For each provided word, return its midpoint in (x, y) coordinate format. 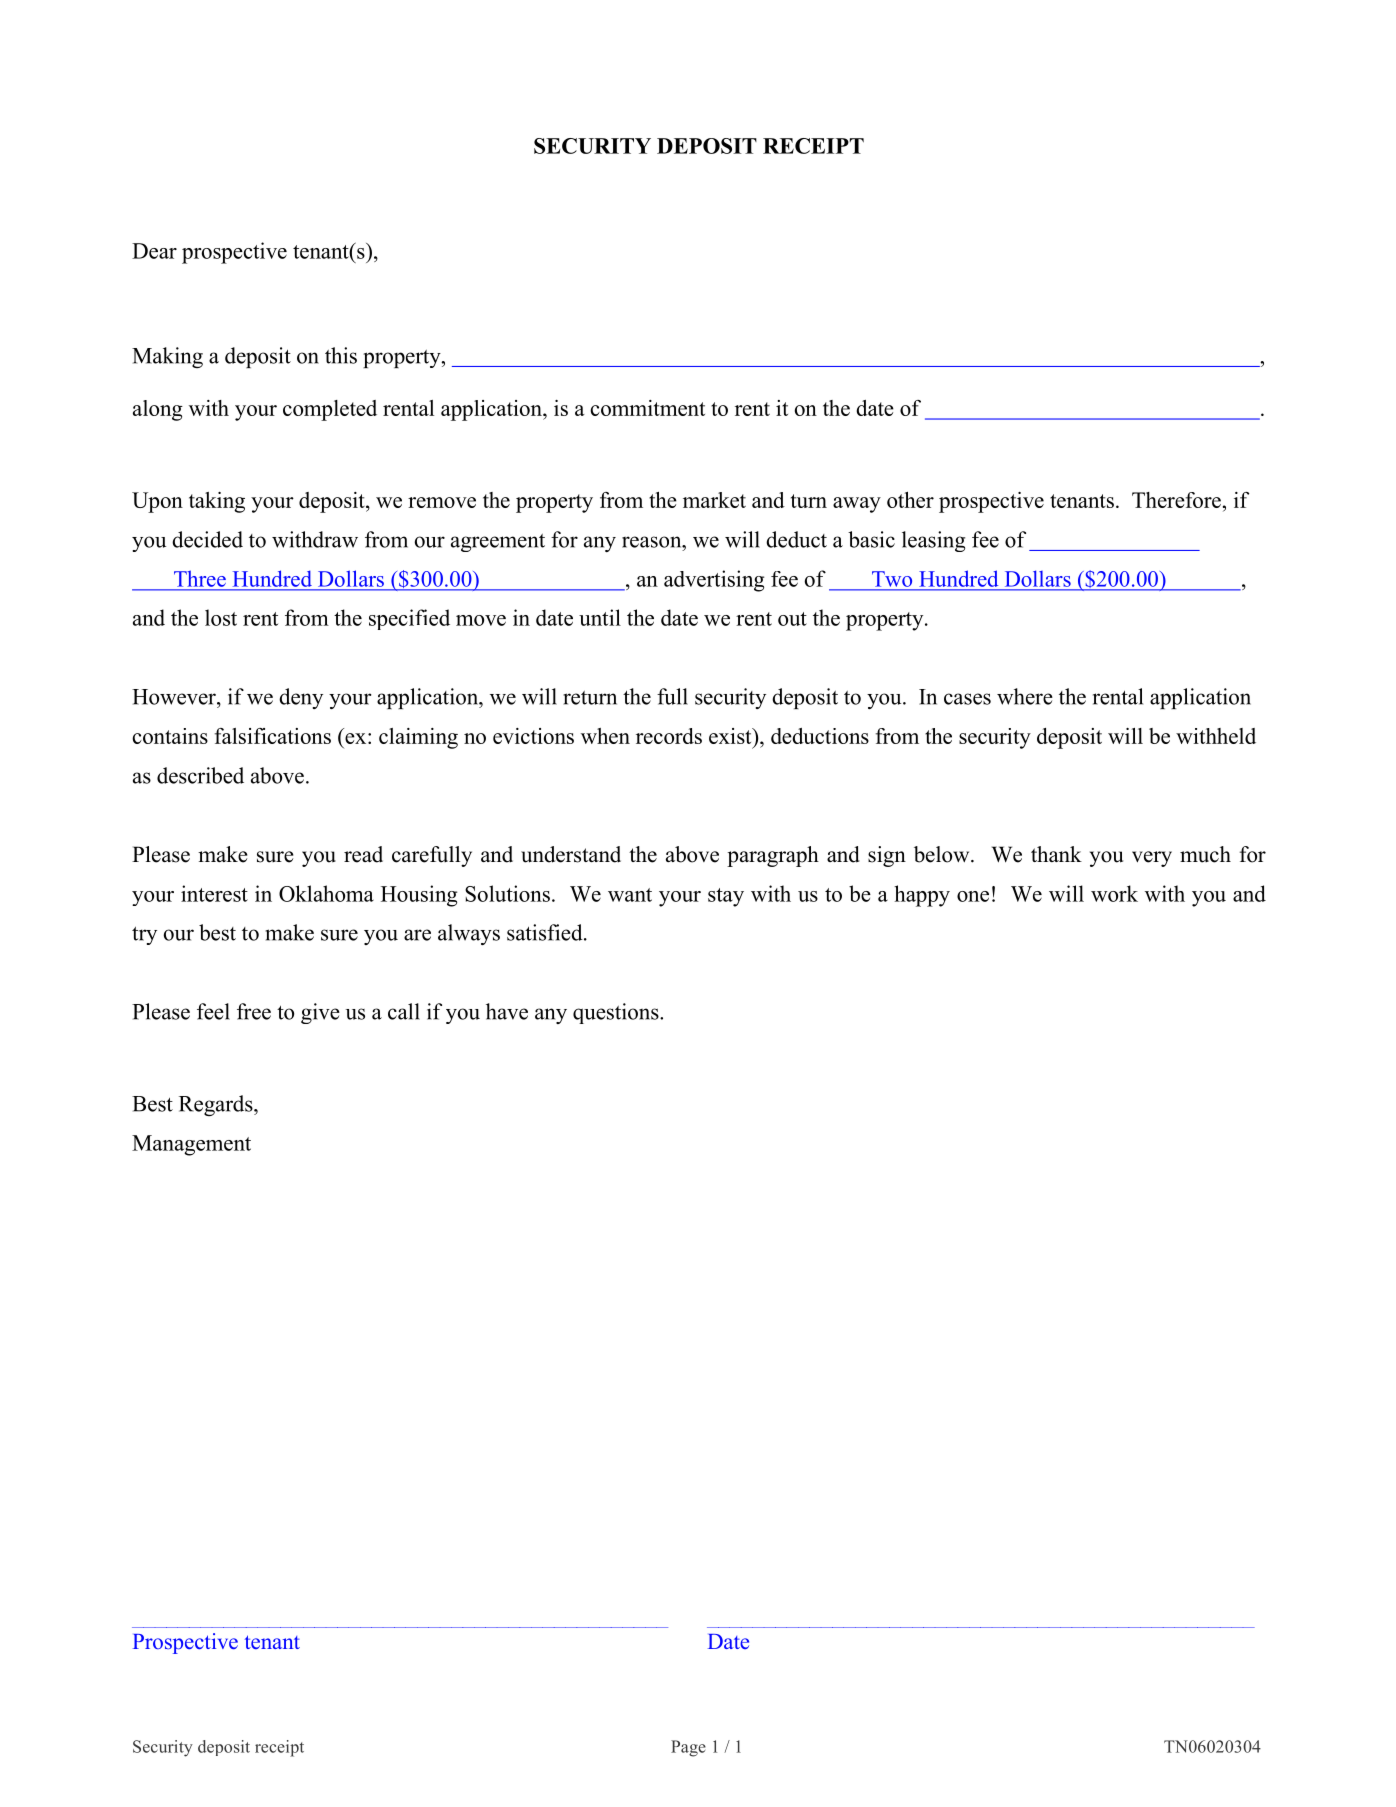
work (1114, 893)
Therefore (1176, 500)
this (341, 355)
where (1025, 696)
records (669, 736)
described (200, 775)
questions (617, 1013)
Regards (217, 1105)
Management (191, 1145)
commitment (647, 408)
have (507, 1011)
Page (688, 1748)
